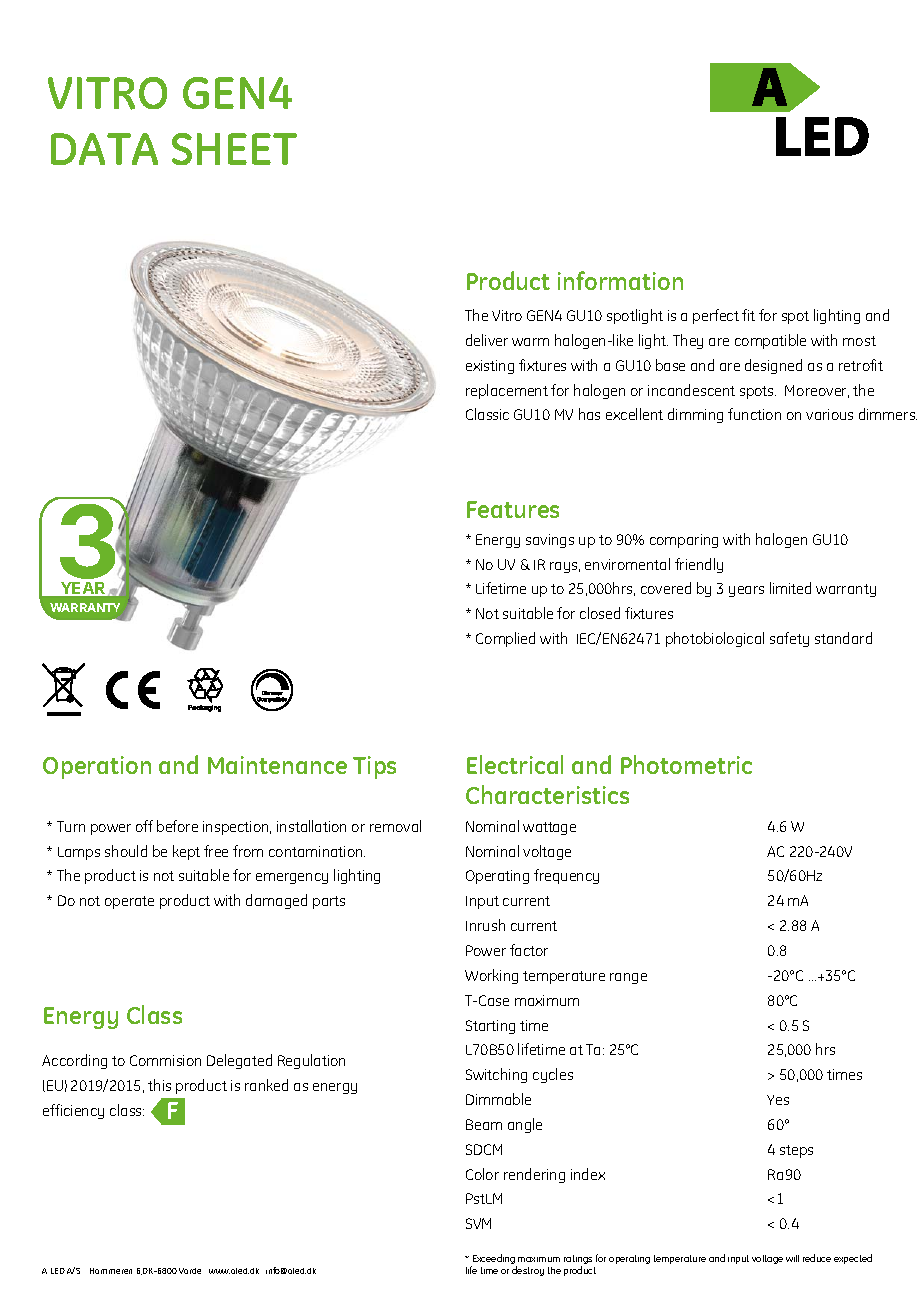 Image resolution: width=924 pixels, height=1308 pixels. Describe the element at coordinates (515, 764) in the screenshot. I see `Electrical` at that location.
